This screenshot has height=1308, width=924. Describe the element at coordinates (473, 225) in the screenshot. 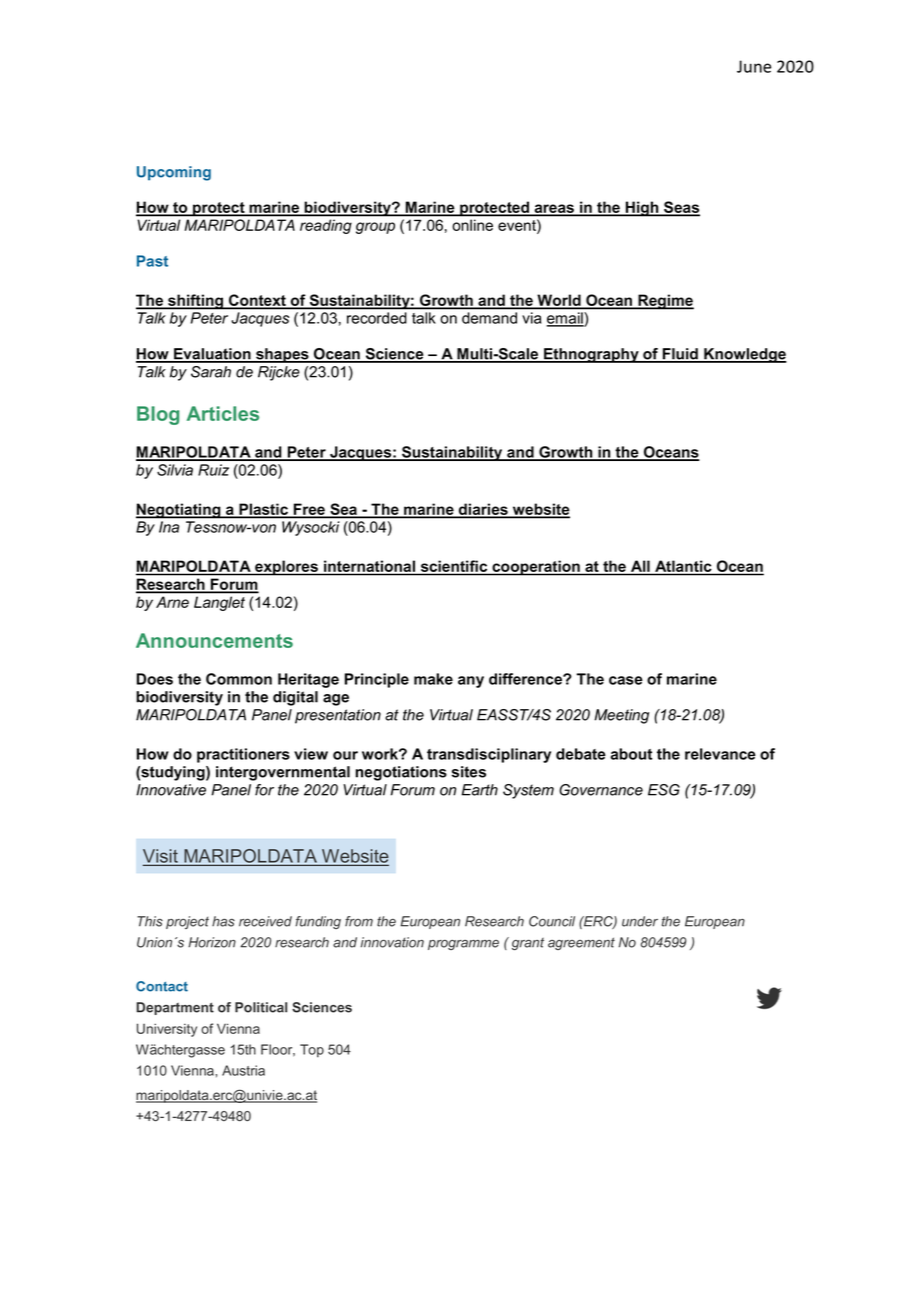

I see `online` at that location.
